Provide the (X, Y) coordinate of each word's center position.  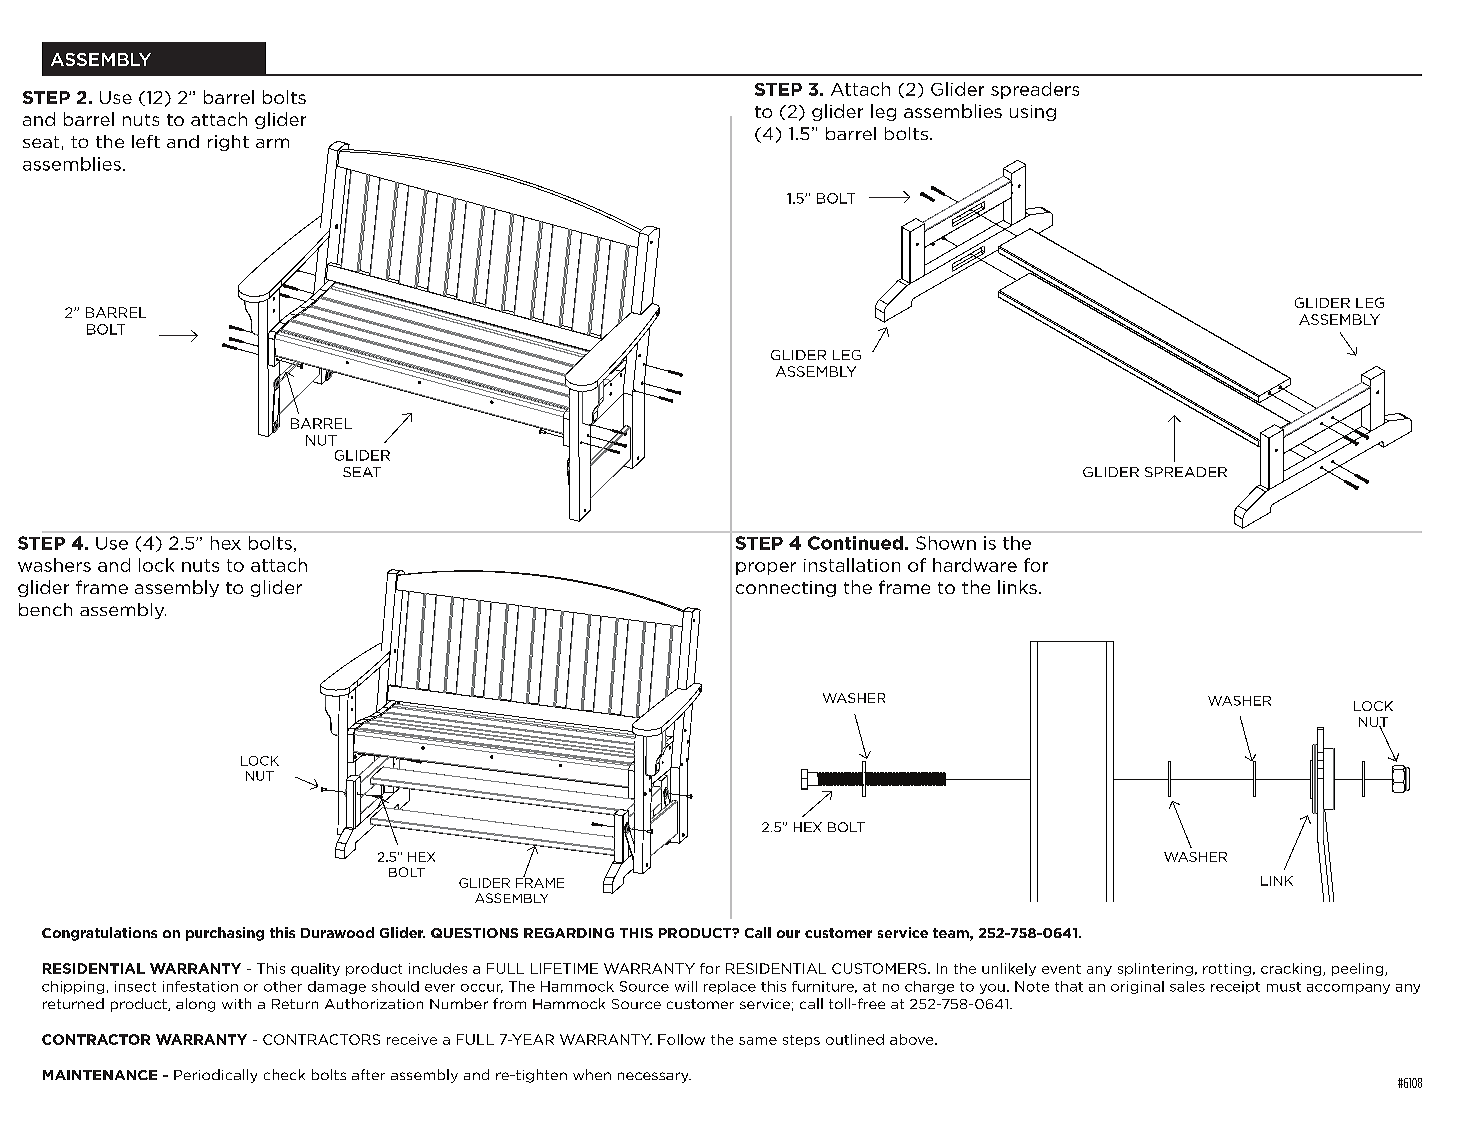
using (1033, 113)
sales (1187, 986)
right (228, 143)
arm (272, 143)
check (284, 1074)
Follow (681, 1039)
